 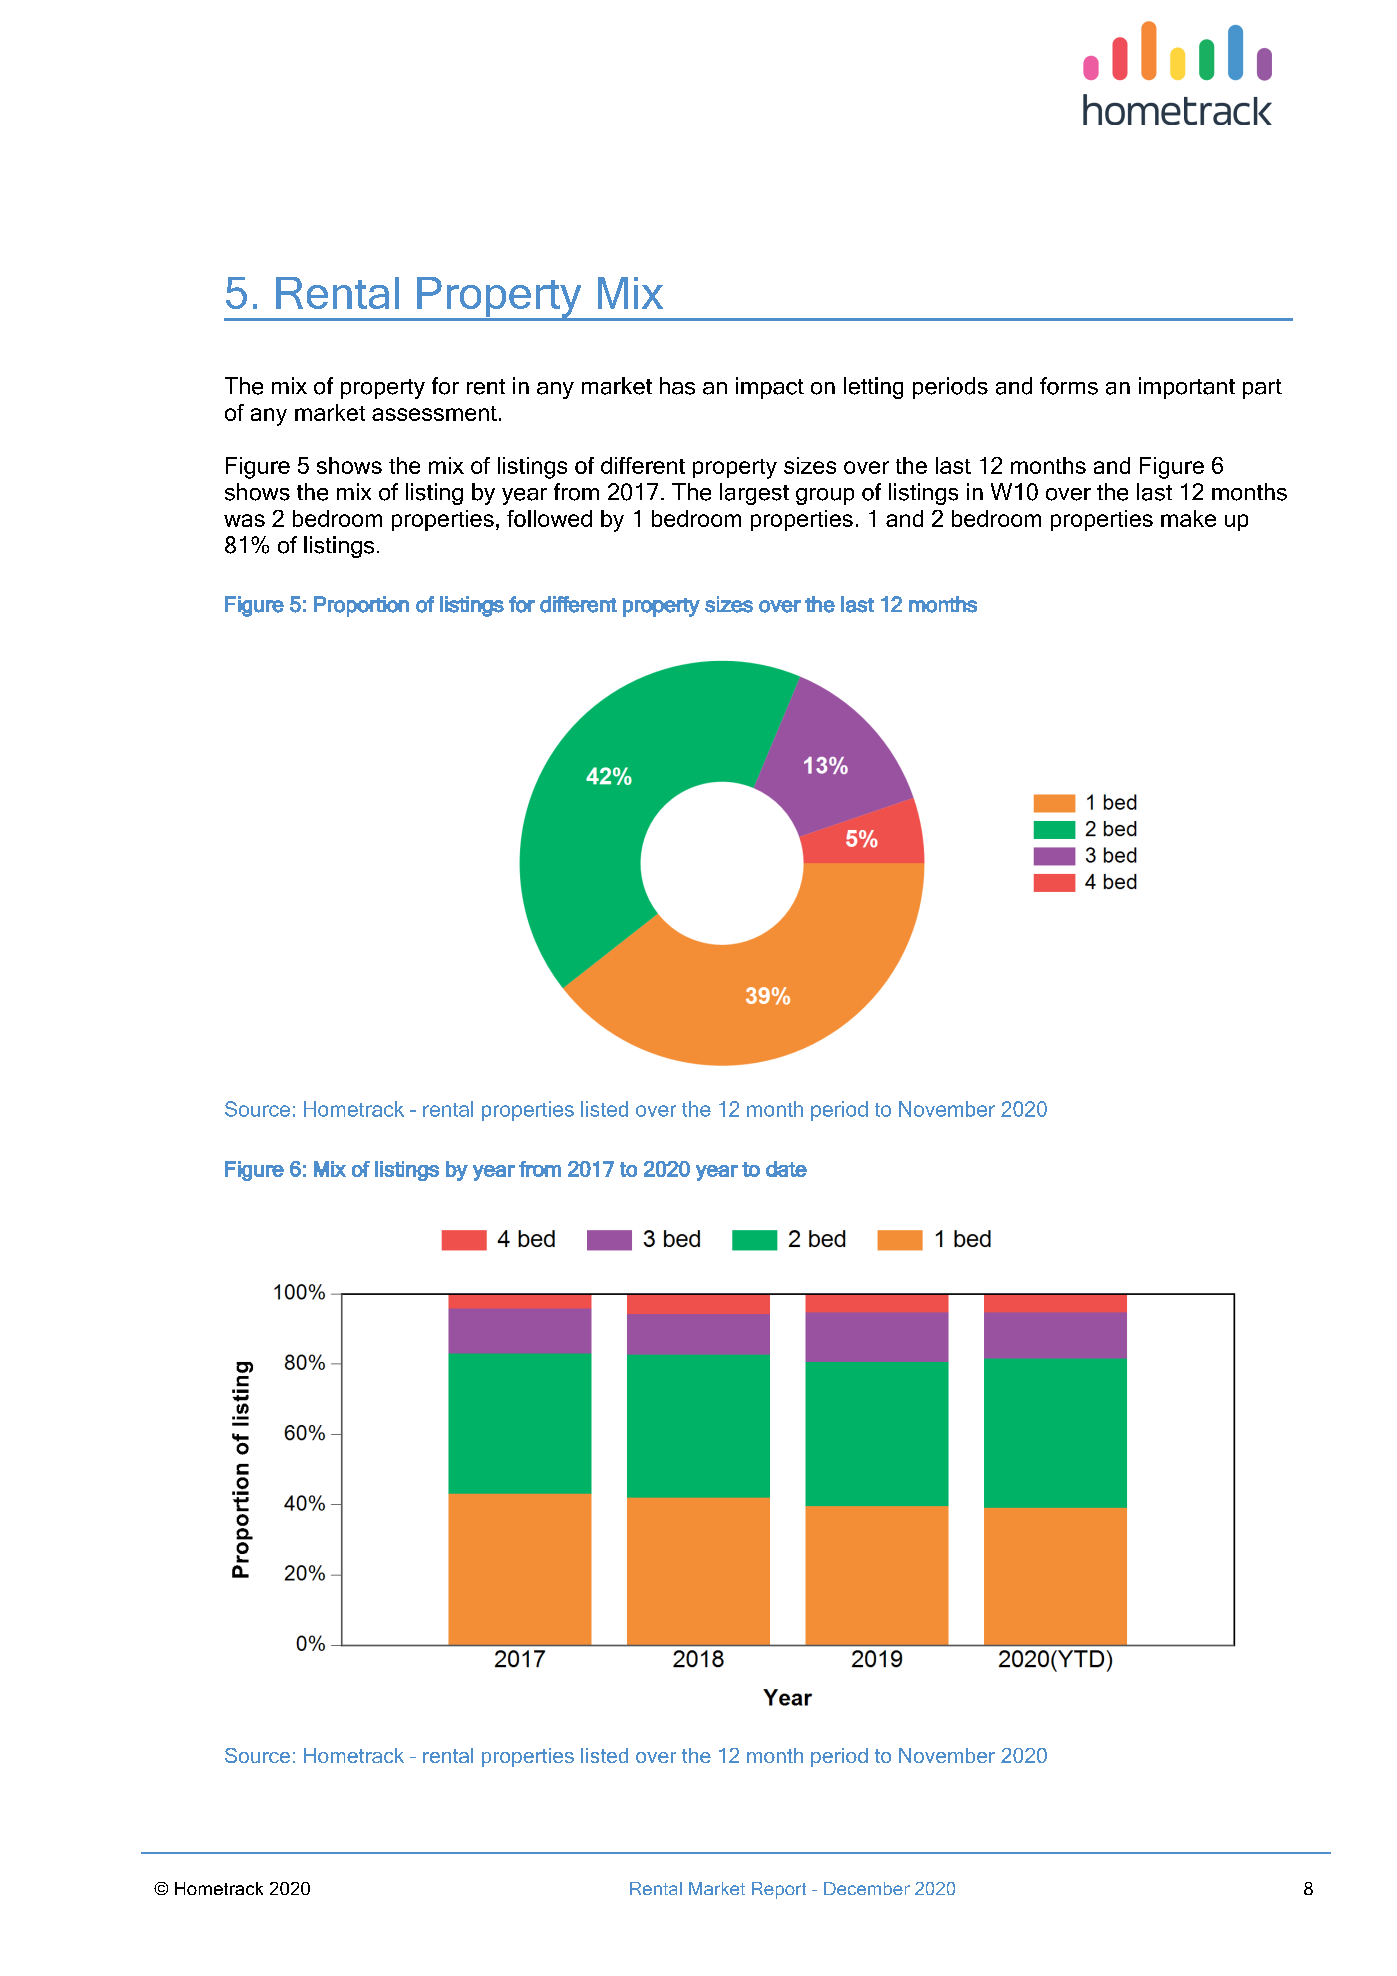 What do you see at coordinates (1188, 518) in the page?
I see `make` at bounding box center [1188, 518].
